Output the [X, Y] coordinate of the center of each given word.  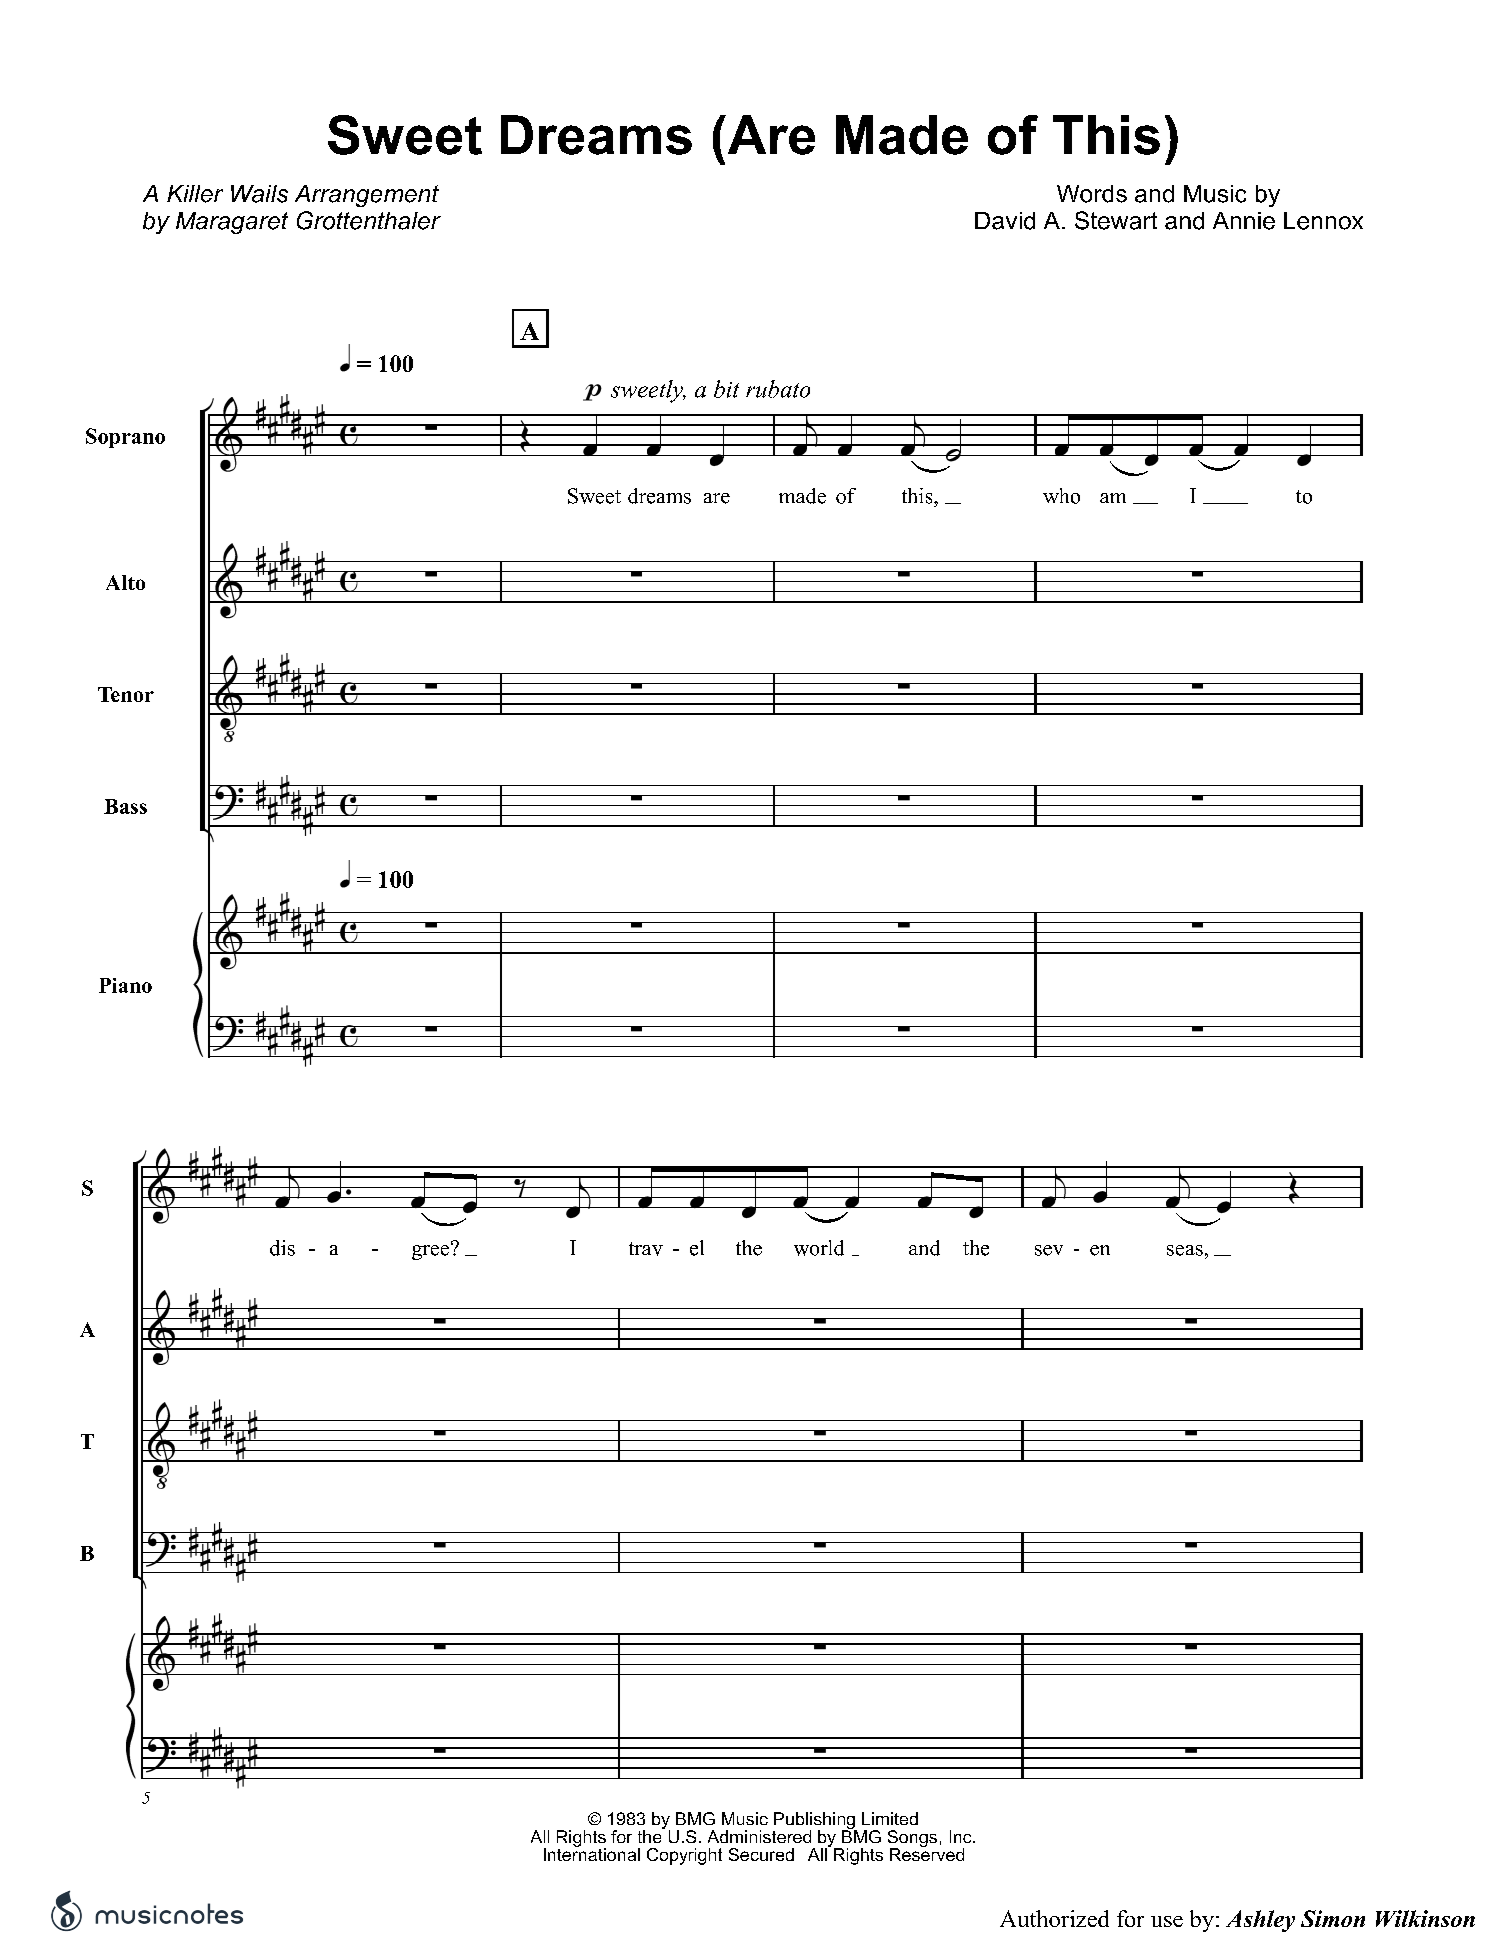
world [819, 1248]
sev [1049, 1250]
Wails [259, 194]
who [1061, 496]
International [592, 1853]
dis [282, 1248]
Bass [125, 806]
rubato [778, 389]
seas [1185, 1250]
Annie [1244, 221]
